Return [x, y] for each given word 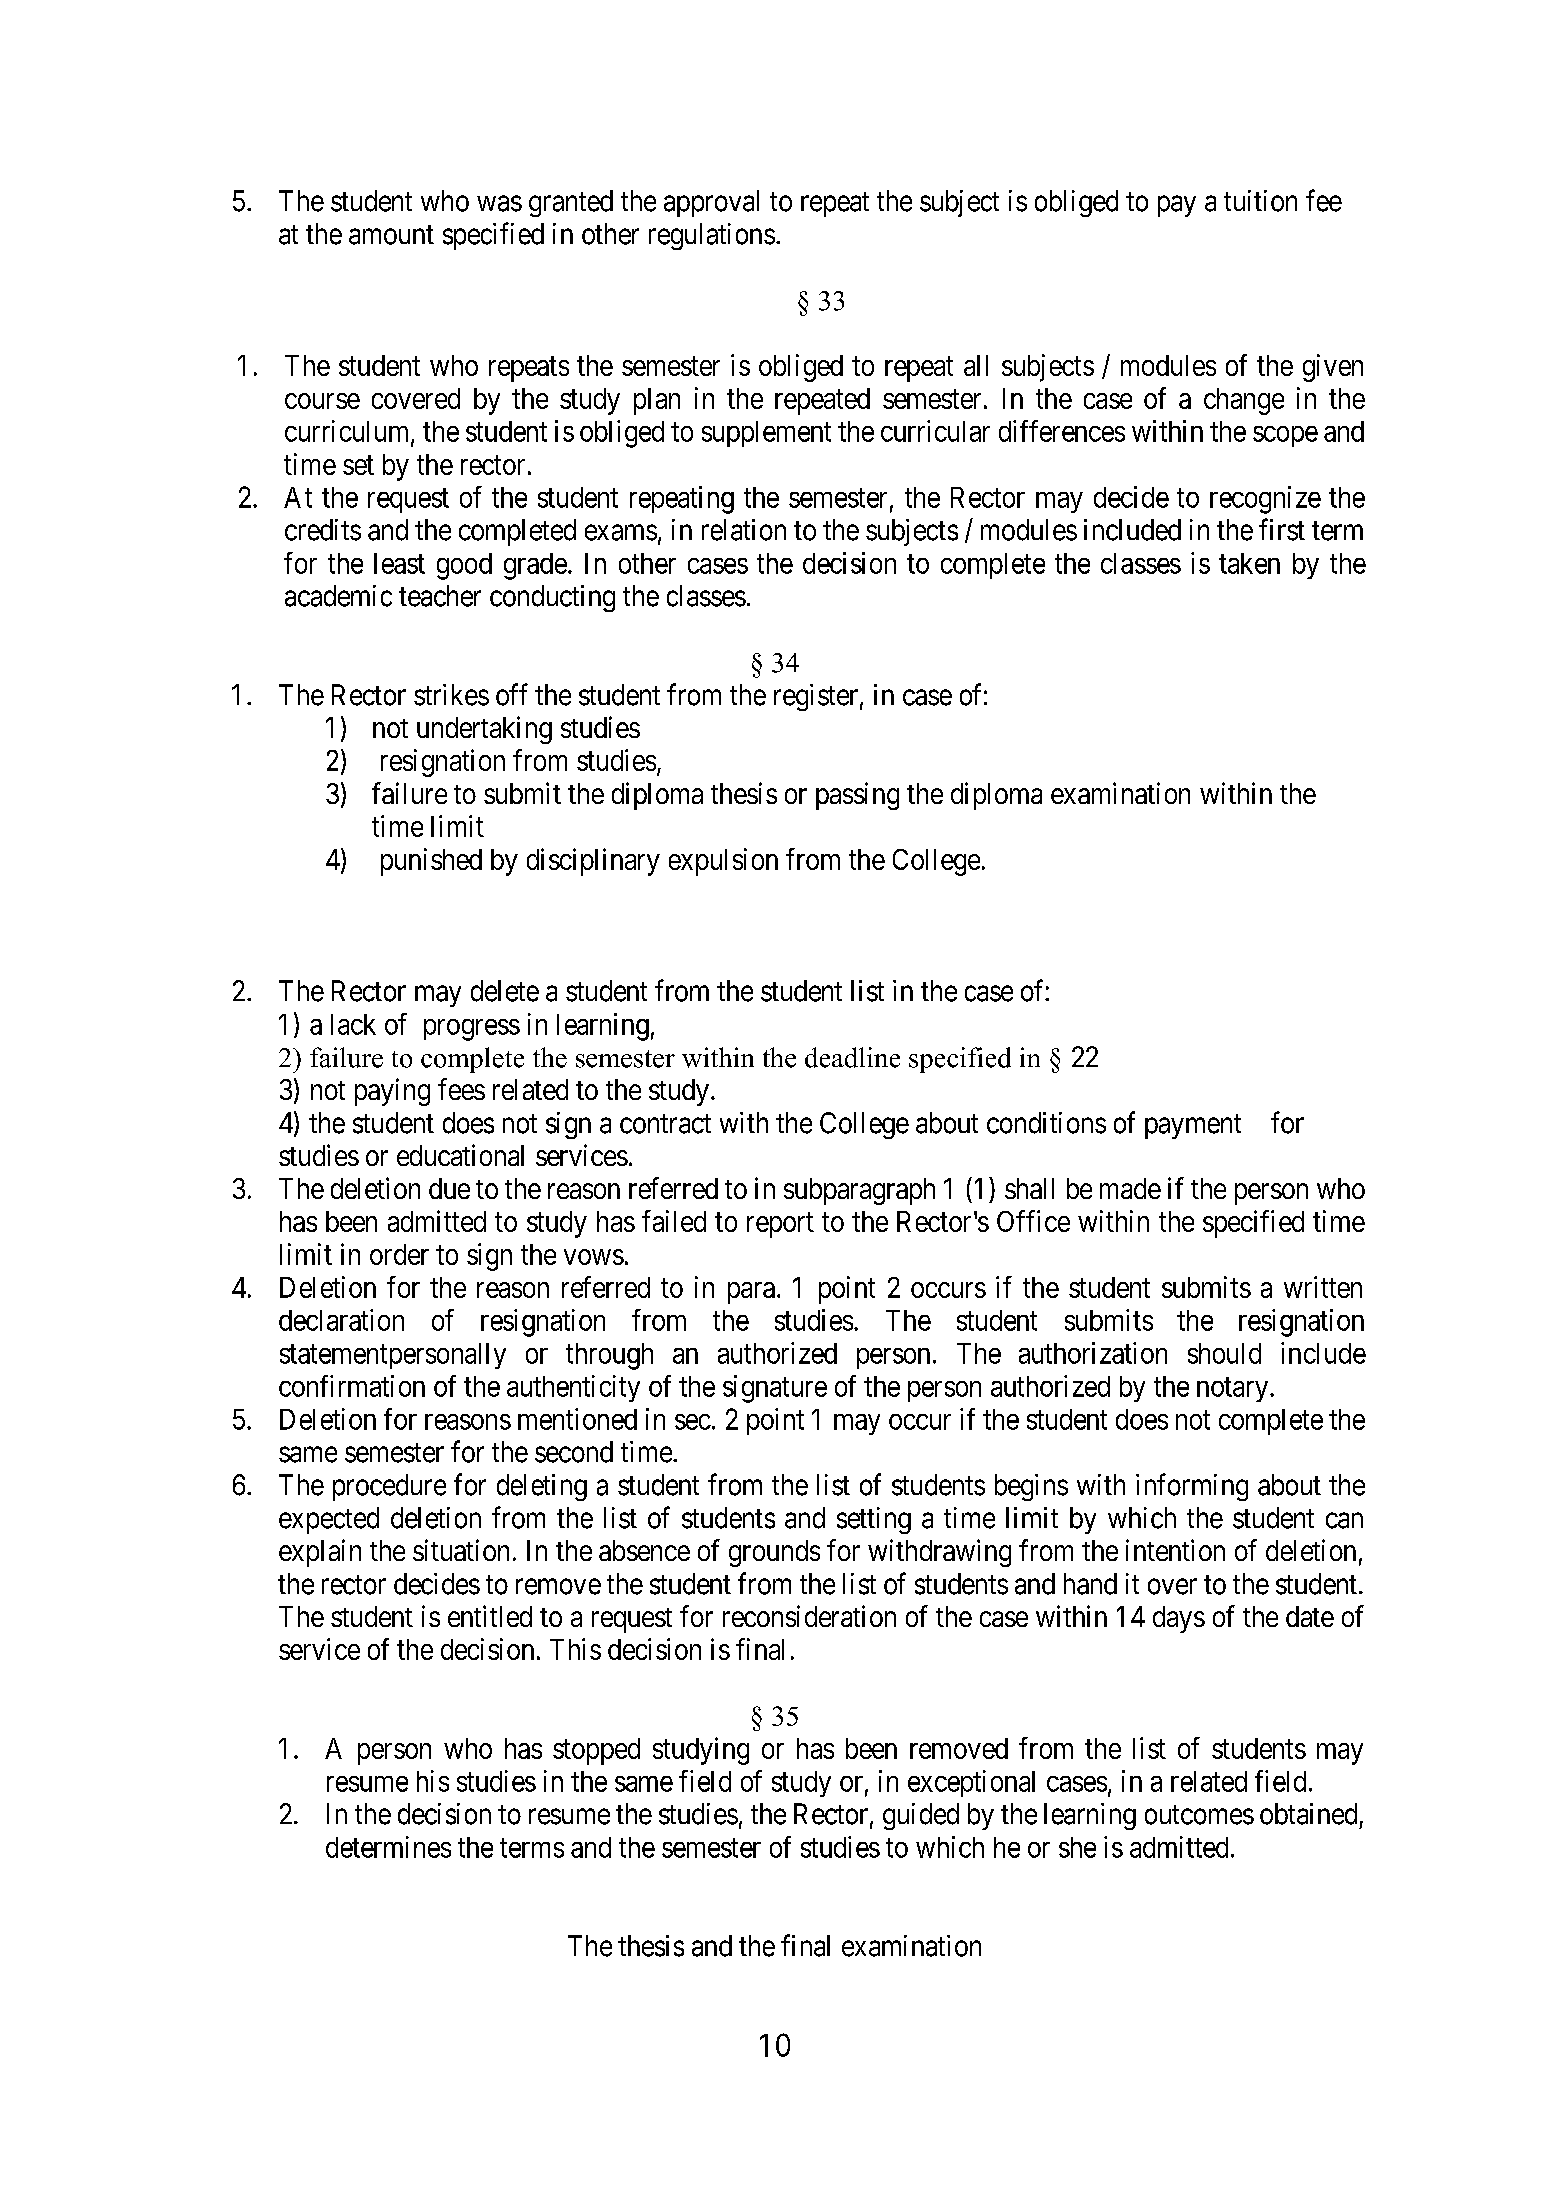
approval [711, 203]
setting [874, 1520]
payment [1193, 1126]
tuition [1260, 201]
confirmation [352, 1386]
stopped [596, 1751]
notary [1234, 1389]
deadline [852, 1057]
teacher [440, 596]
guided [921, 1816]
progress [472, 1030]
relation [744, 530]
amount [391, 235]
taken [1249, 563]
